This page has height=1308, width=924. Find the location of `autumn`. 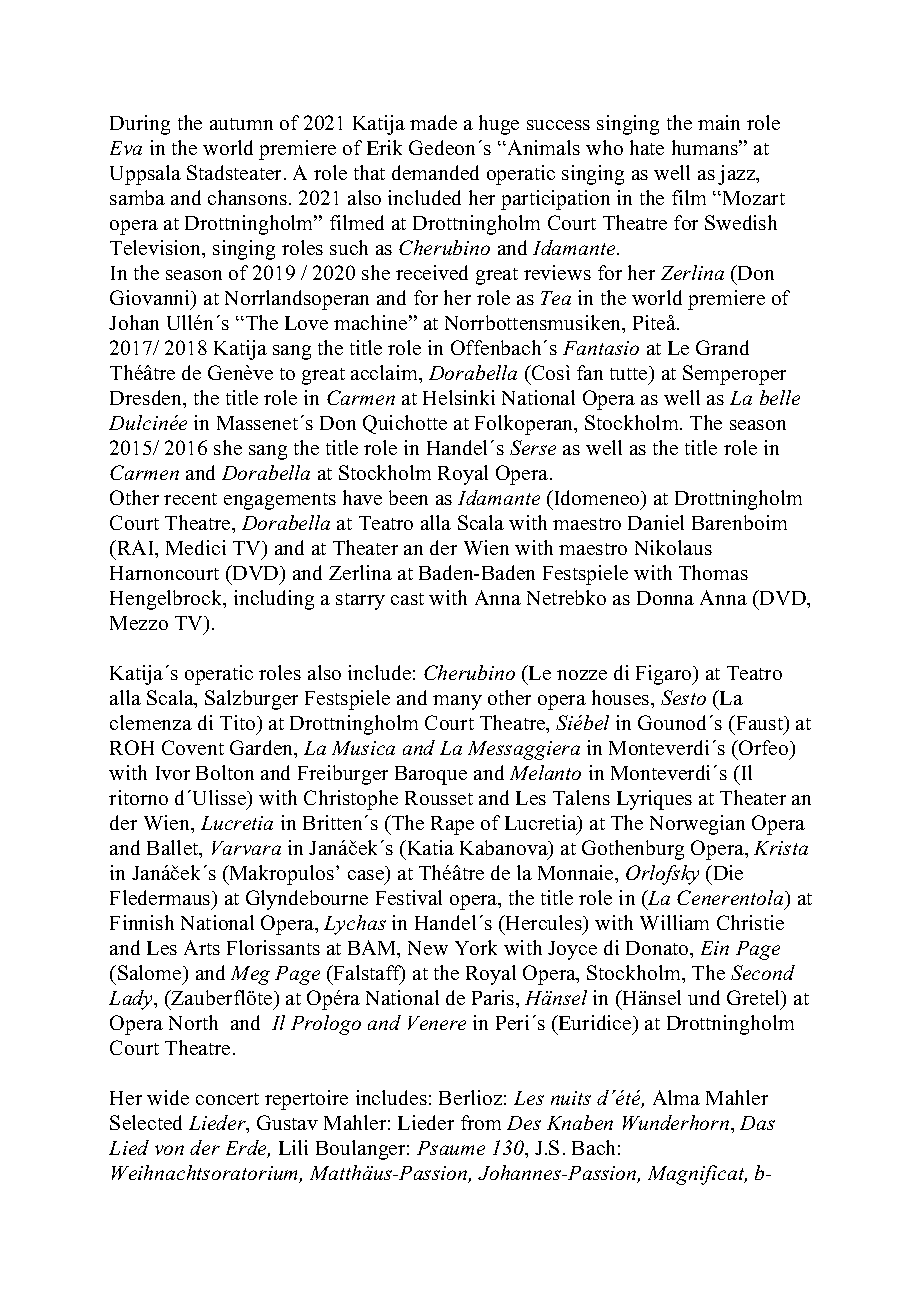

autumn is located at coordinates (241, 124).
